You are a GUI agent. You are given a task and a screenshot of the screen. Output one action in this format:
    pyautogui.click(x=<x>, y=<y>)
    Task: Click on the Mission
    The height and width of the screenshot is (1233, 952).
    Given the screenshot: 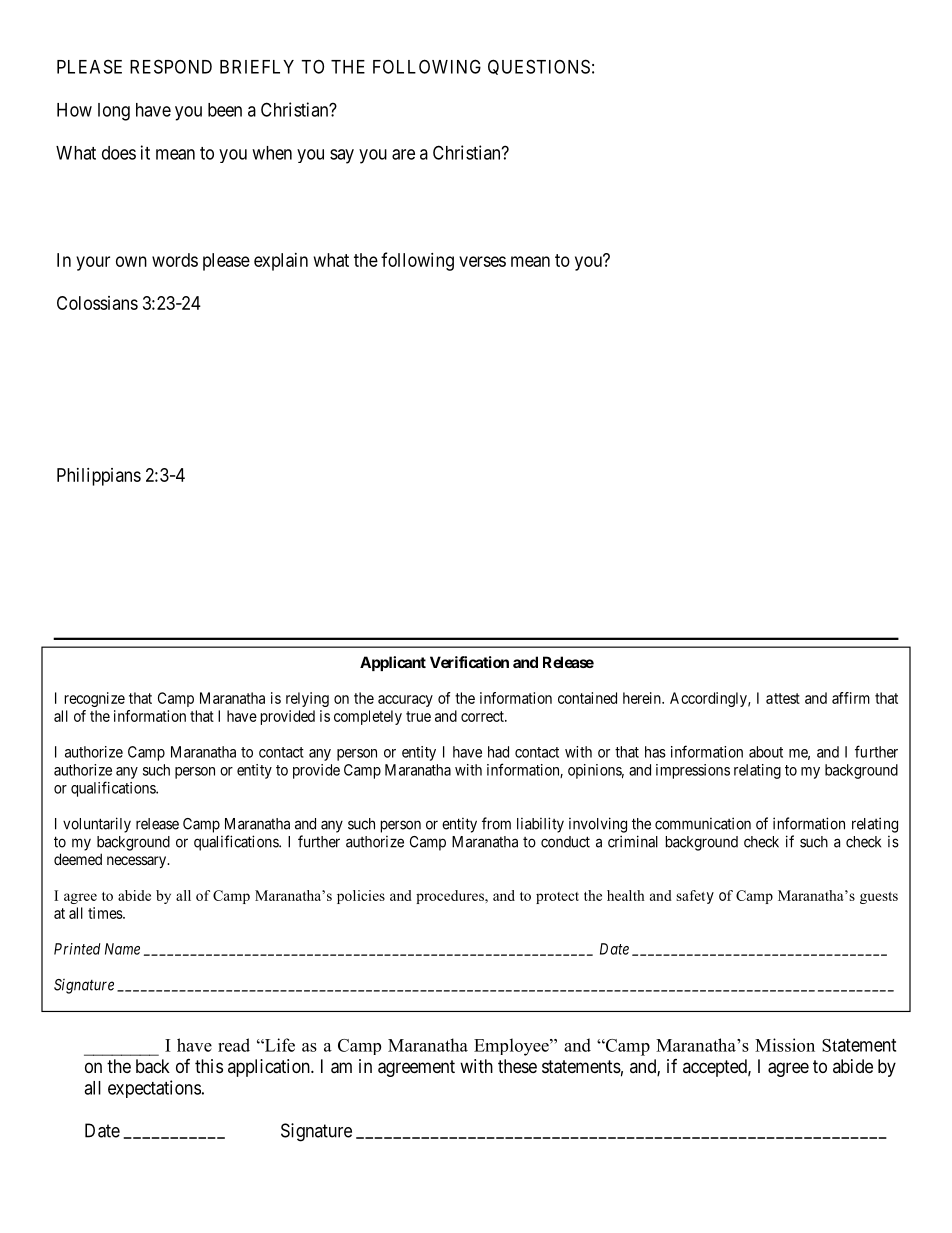 What is the action you would take?
    pyautogui.click(x=785, y=1045)
